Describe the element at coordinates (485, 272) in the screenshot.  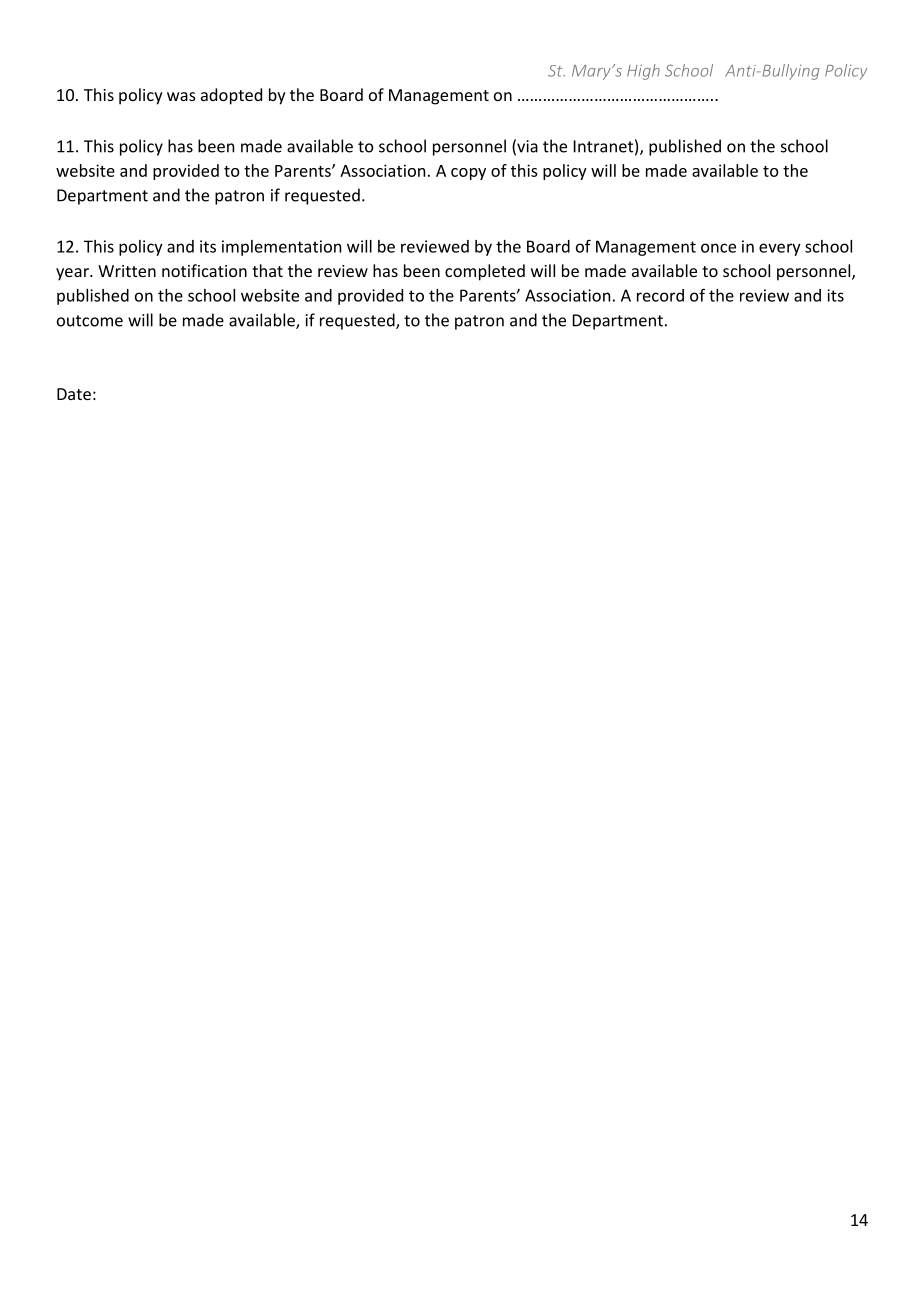
I see `completed` at that location.
